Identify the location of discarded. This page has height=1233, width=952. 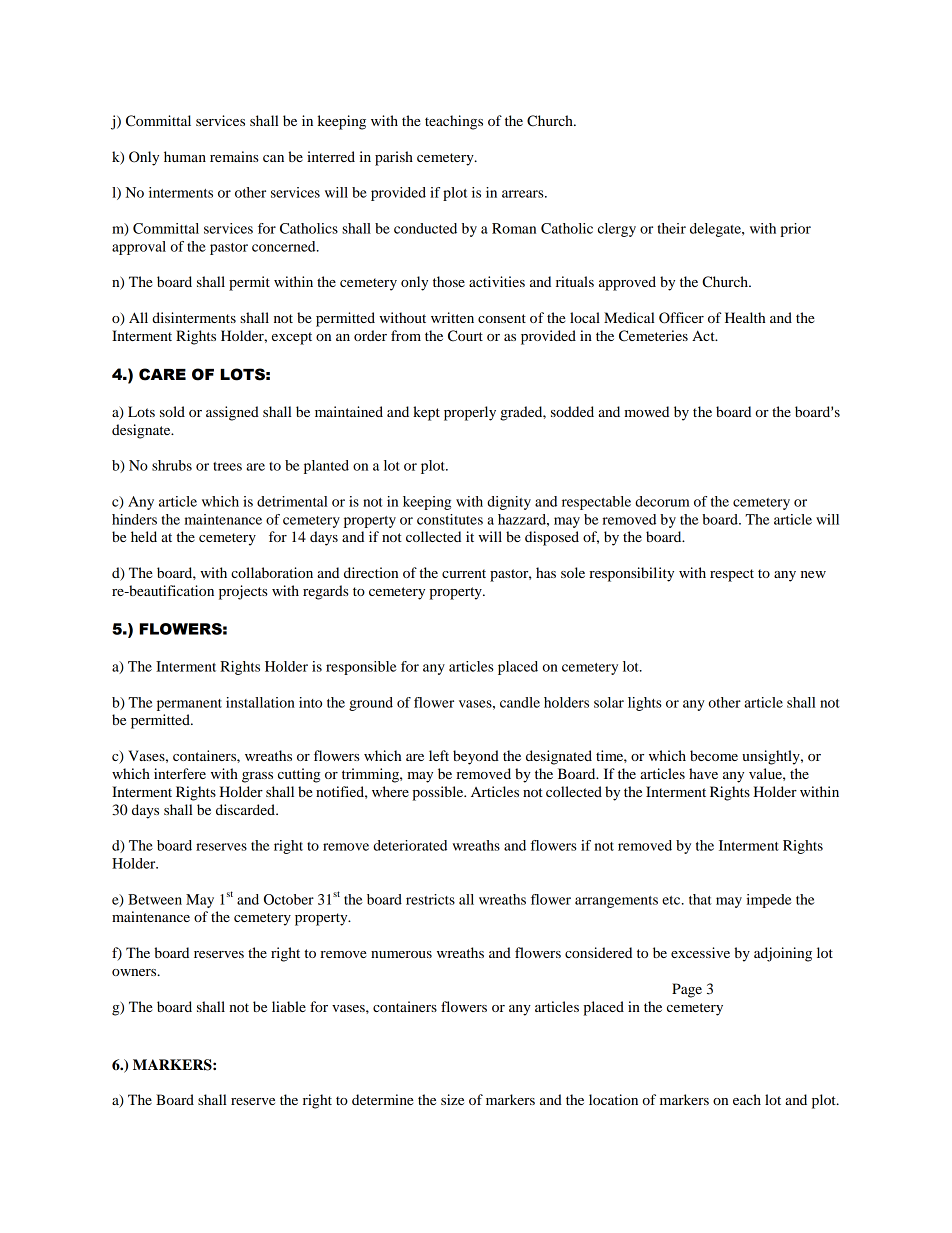
(246, 809).
